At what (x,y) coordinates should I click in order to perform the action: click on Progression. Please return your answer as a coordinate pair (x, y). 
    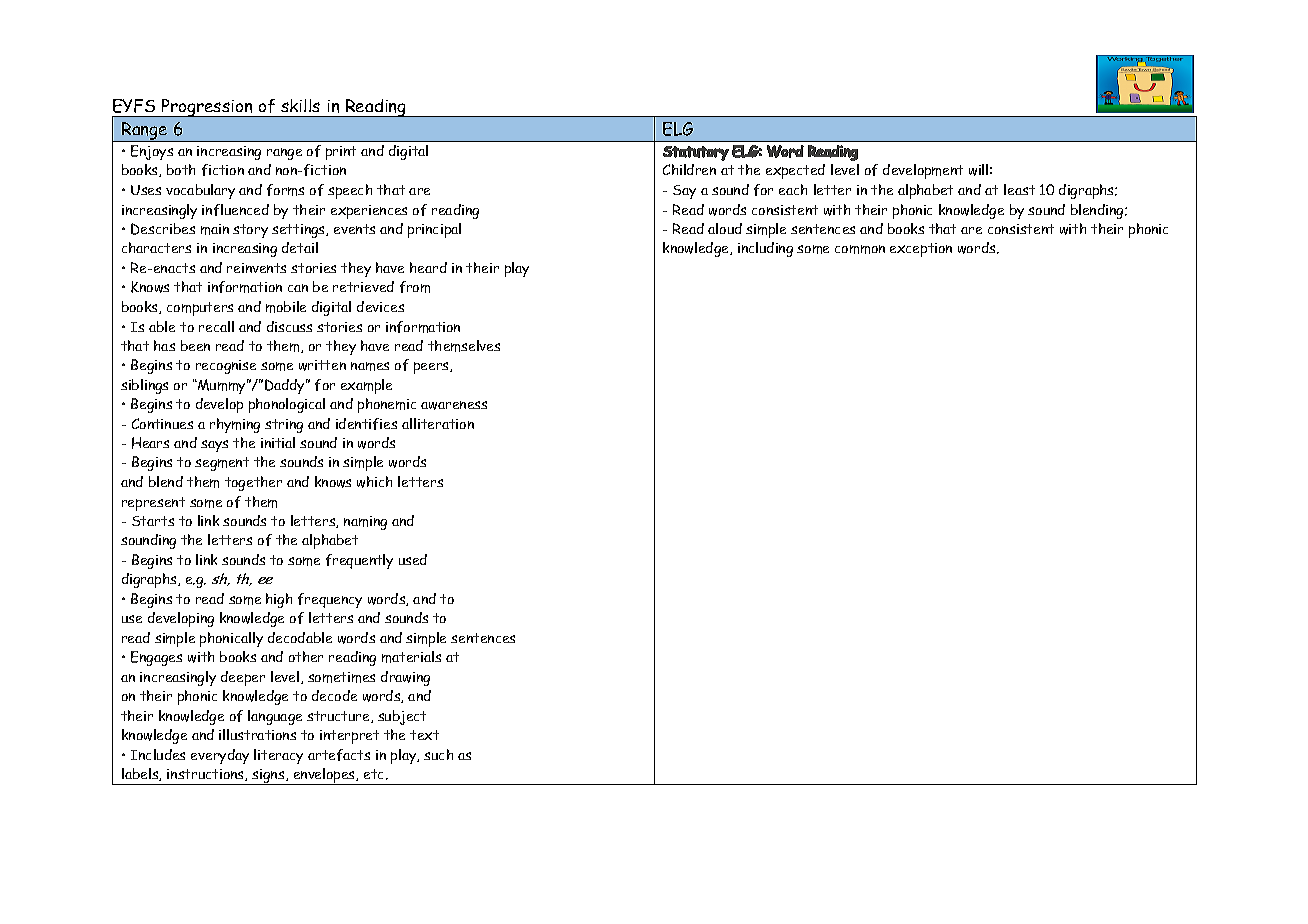
    Looking at the image, I should click on (207, 108).
